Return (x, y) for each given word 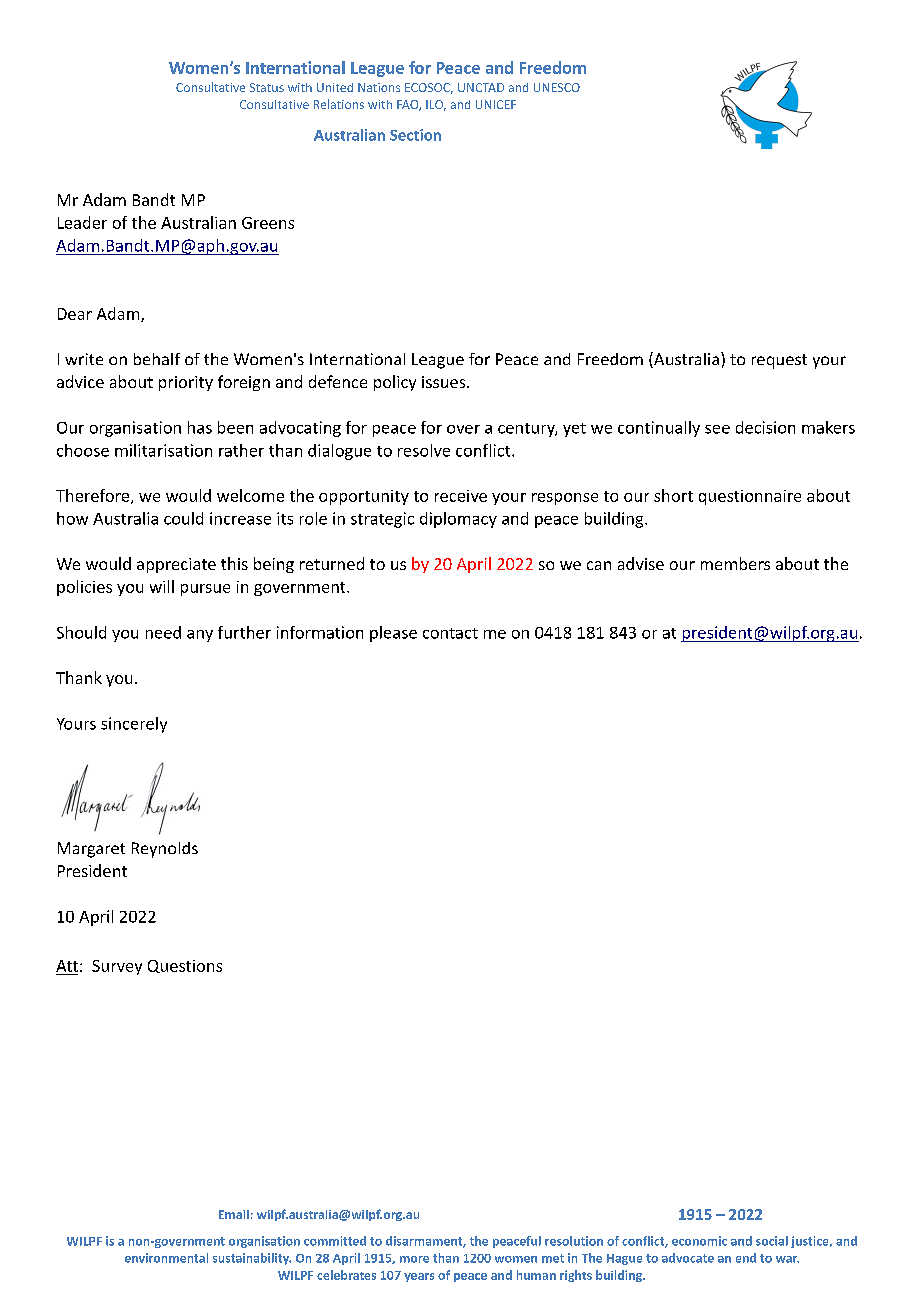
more (414, 1259)
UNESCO (557, 87)
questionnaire (750, 497)
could (183, 518)
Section (415, 135)
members (735, 563)
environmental (166, 1258)
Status (267, 87)
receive (461, 496)
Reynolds (165, 850)
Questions (185, 966)
